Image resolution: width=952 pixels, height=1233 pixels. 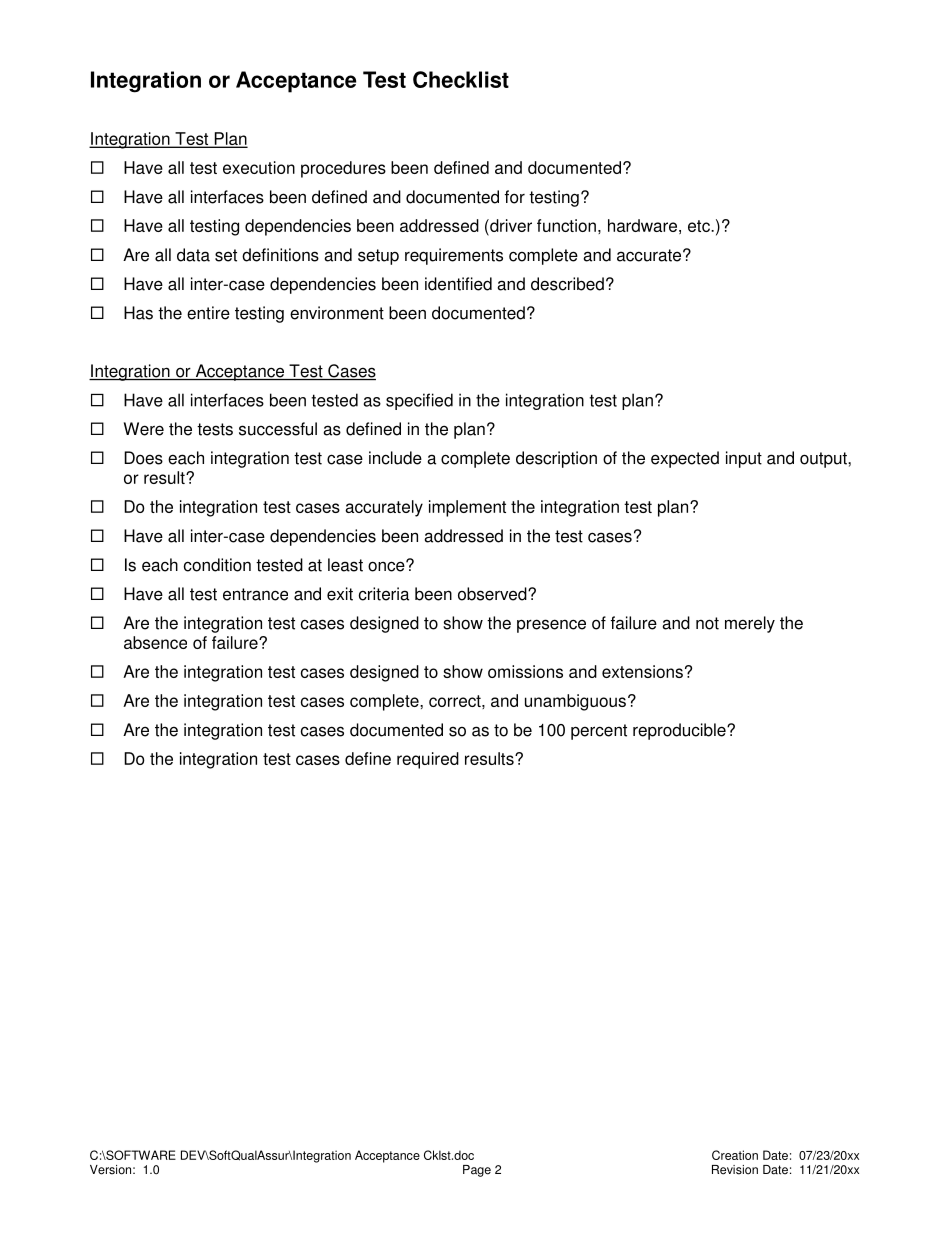 What do you see at coordinates (259, 167) in the document?
I see `execution` at bounding box center [259, 167].
